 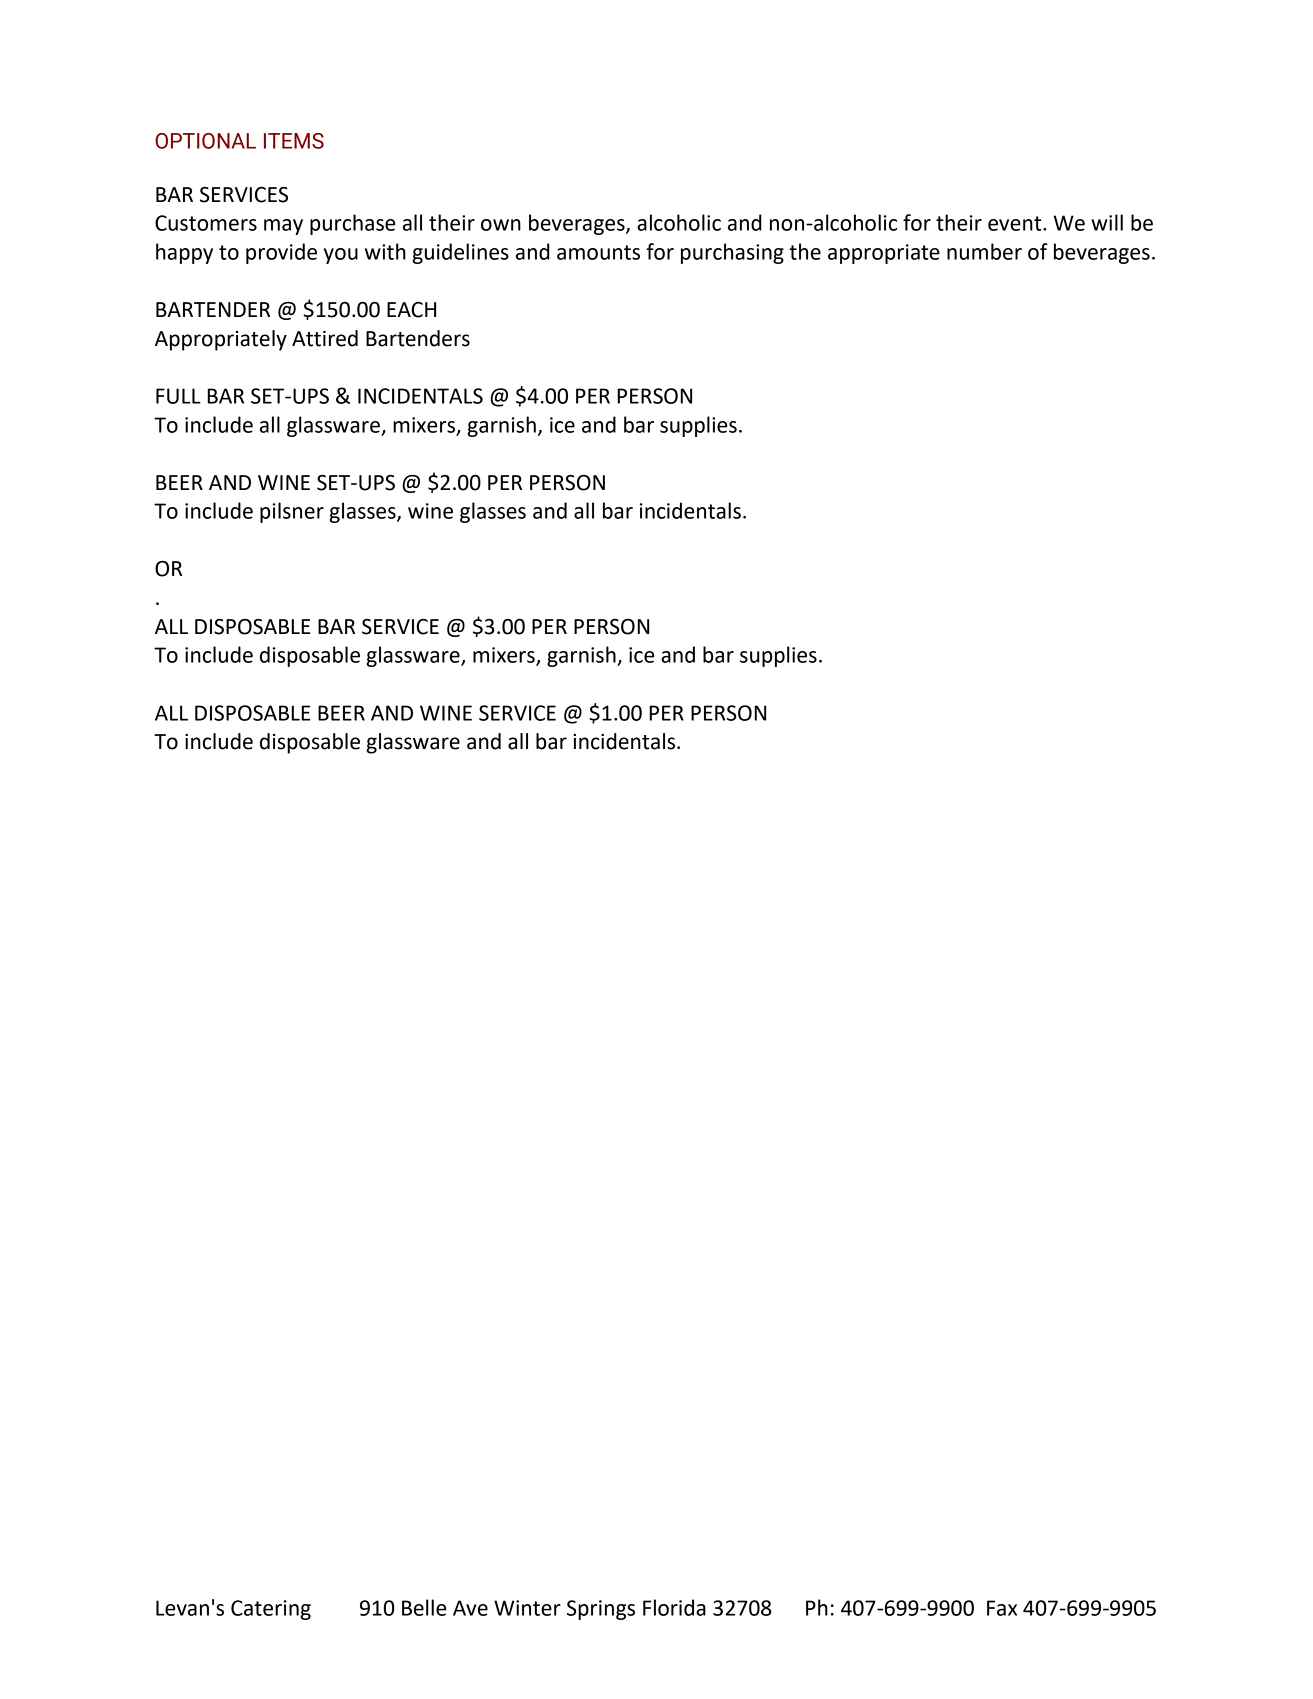 I want to click on number, so click(x=984, y=251).
